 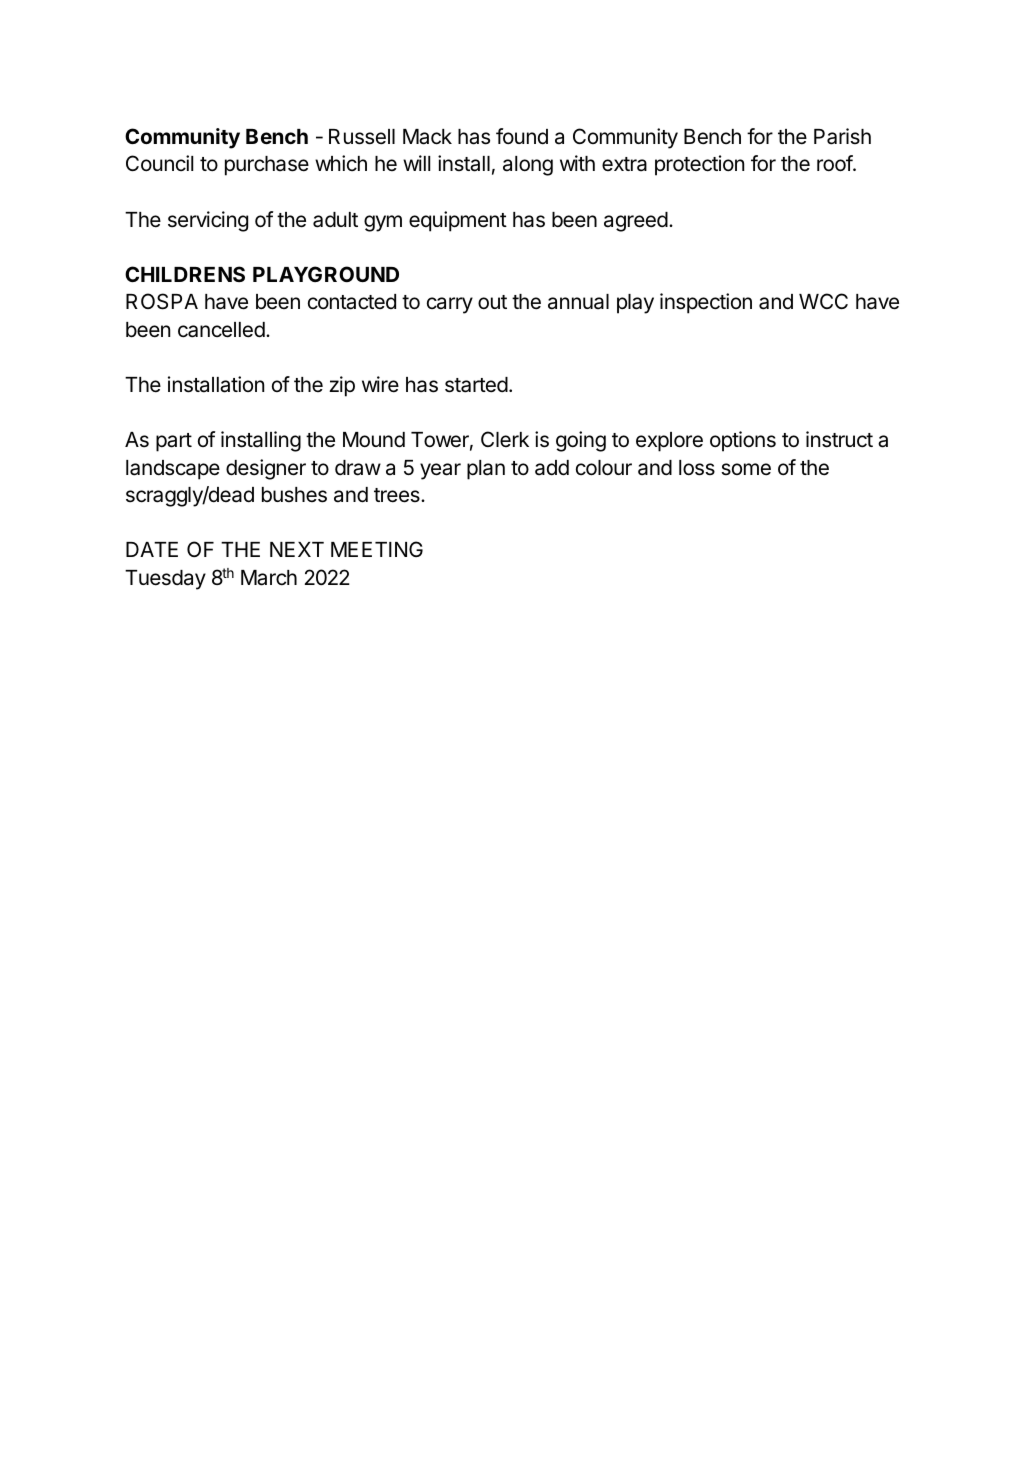 I want to click on March, so click(x=269, y=578).
